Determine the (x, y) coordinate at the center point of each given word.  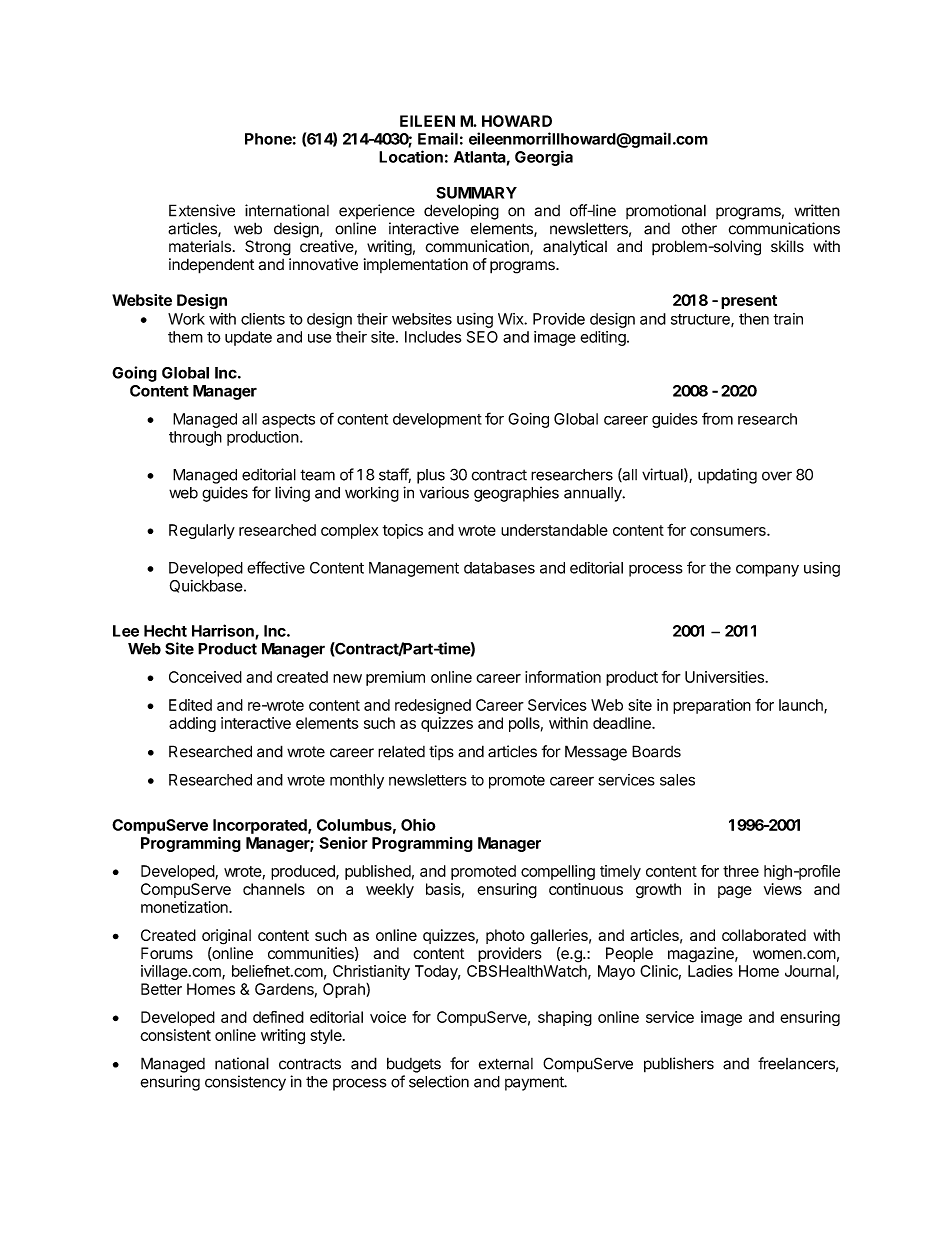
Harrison (224, 631)
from (717, 418)
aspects (288, 421)
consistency (245, 1083)
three (741, 871)
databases (499, 568)
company (767, 570)
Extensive (202, 210)
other (699, 229)
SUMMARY (476, 193)
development (437, 420)
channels (274, 889)
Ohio (418, 824)
